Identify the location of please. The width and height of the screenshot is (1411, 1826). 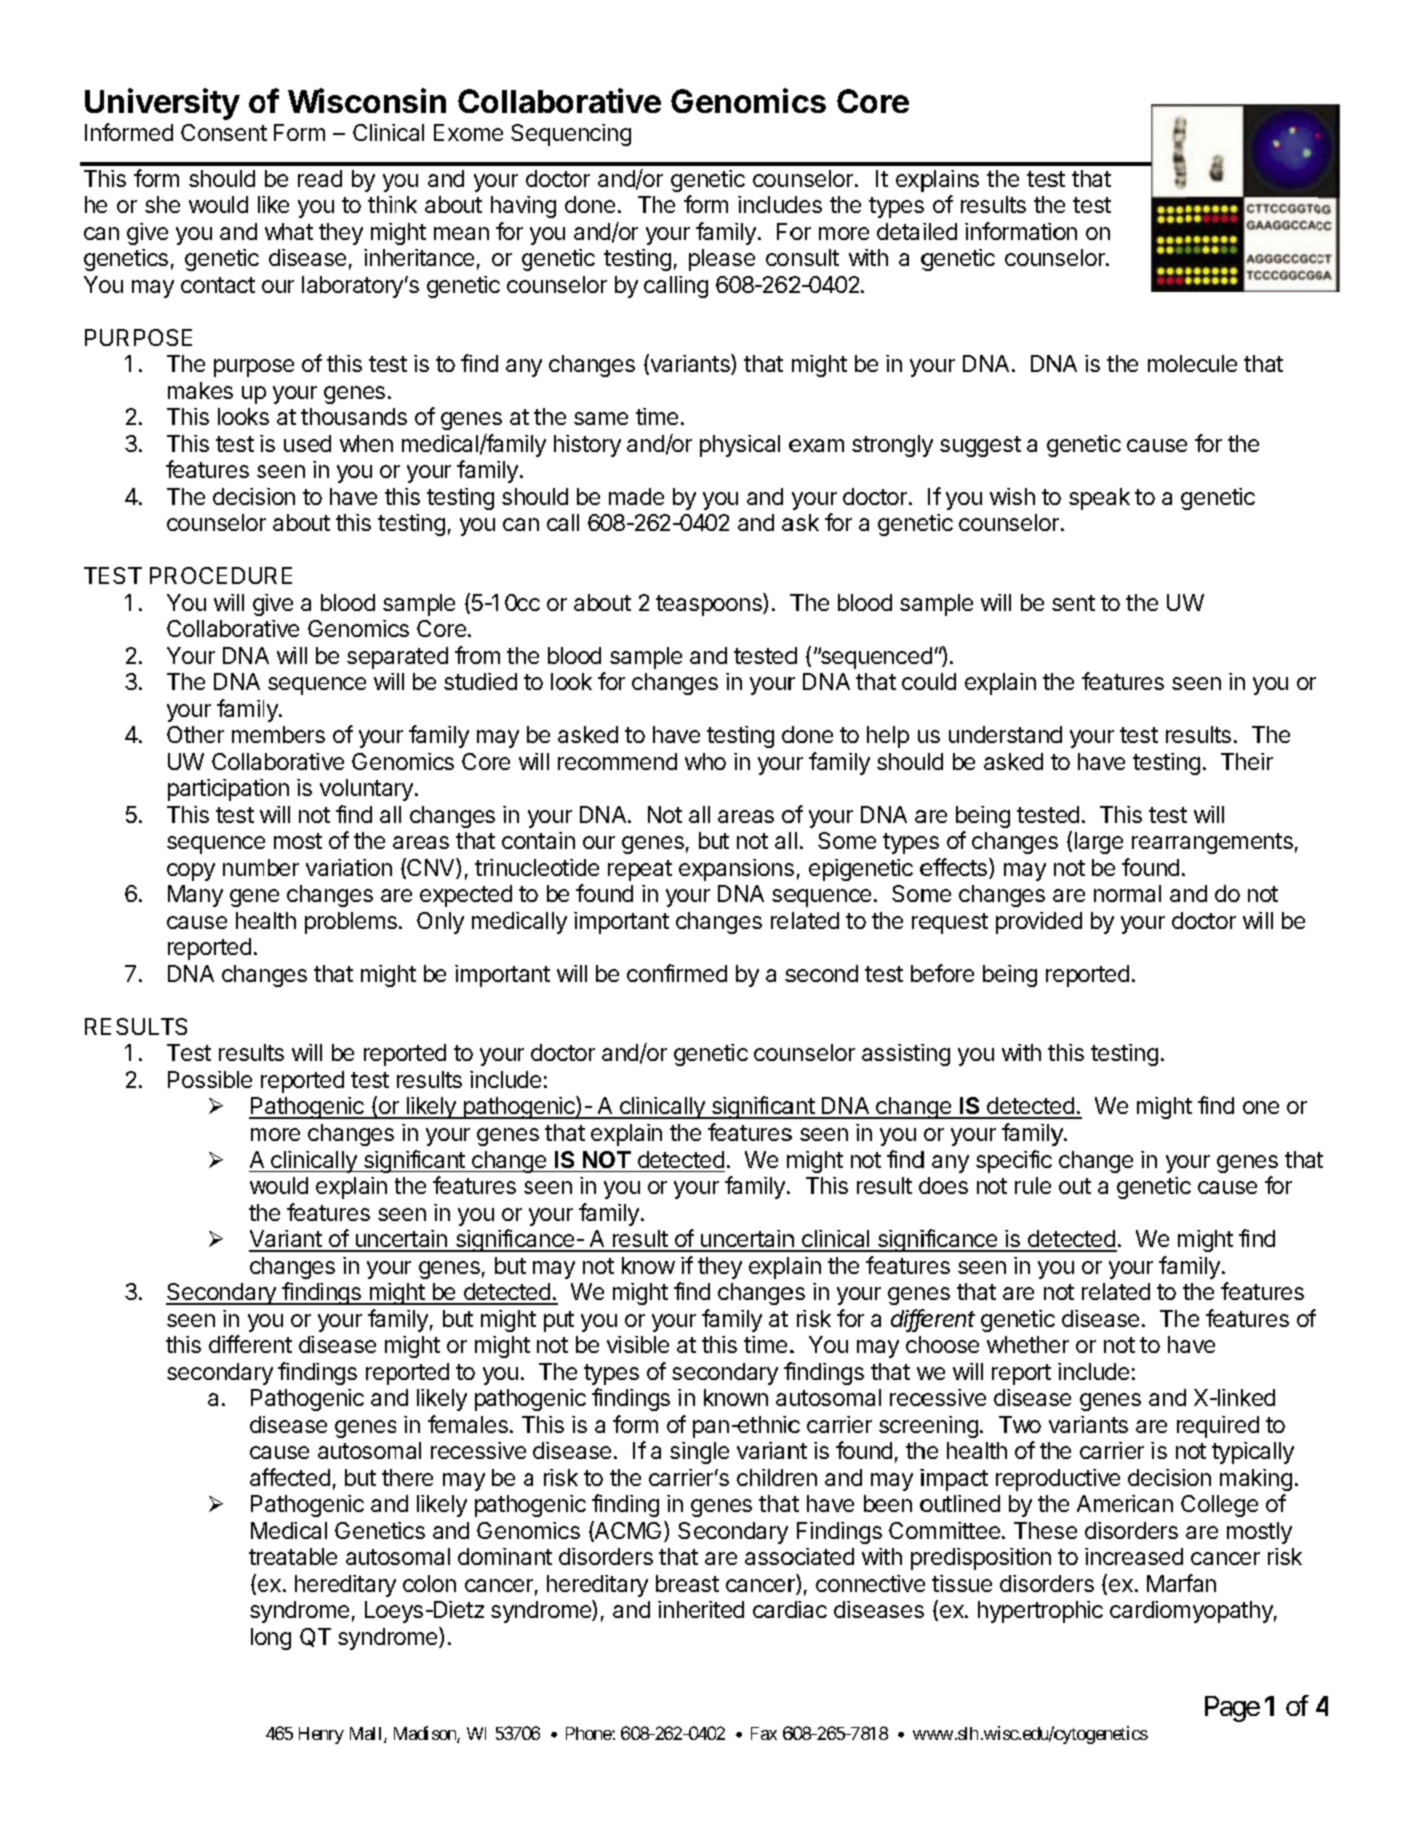
(722, 260).
